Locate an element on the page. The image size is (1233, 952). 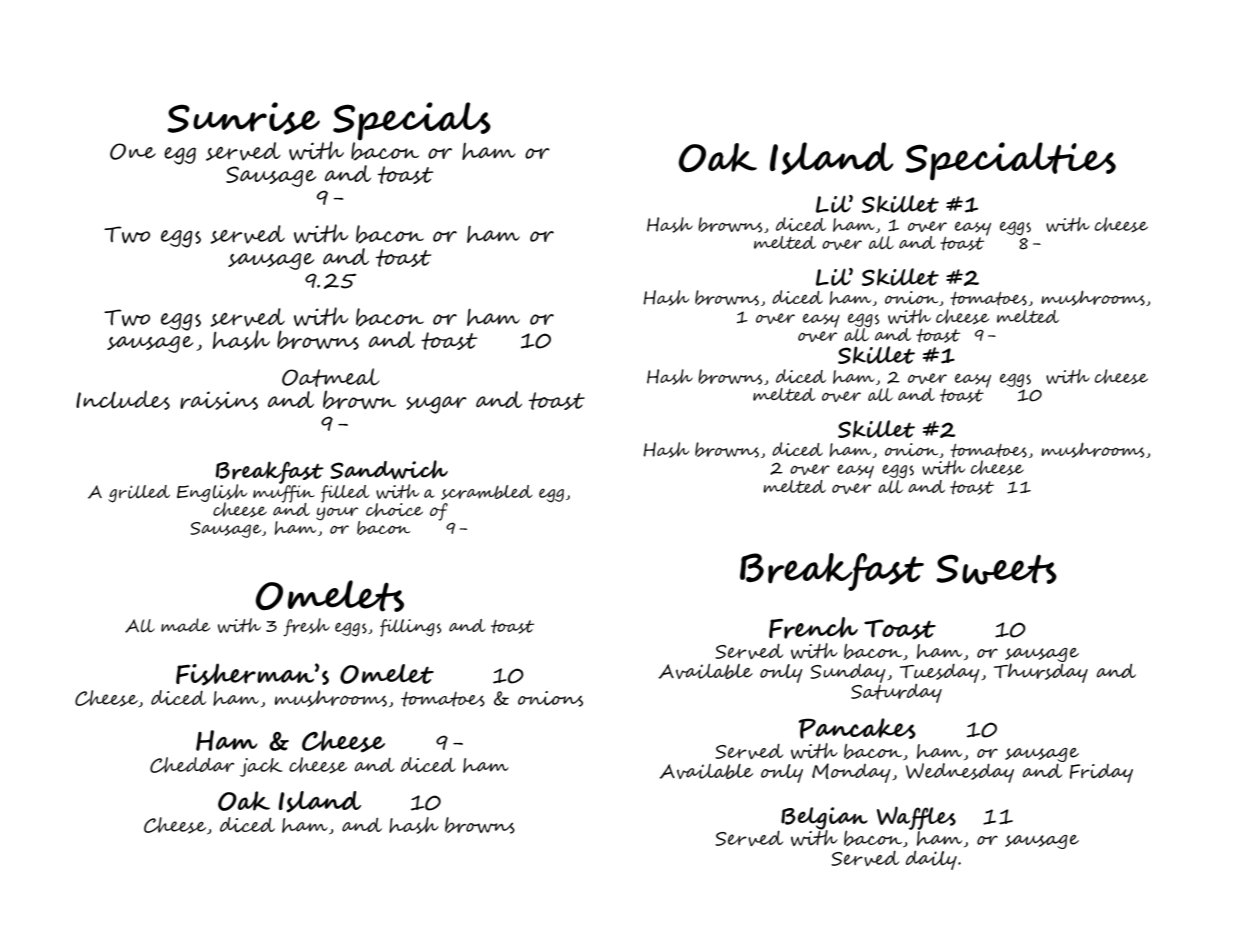
Includes is located at coordinates (123, 400).
